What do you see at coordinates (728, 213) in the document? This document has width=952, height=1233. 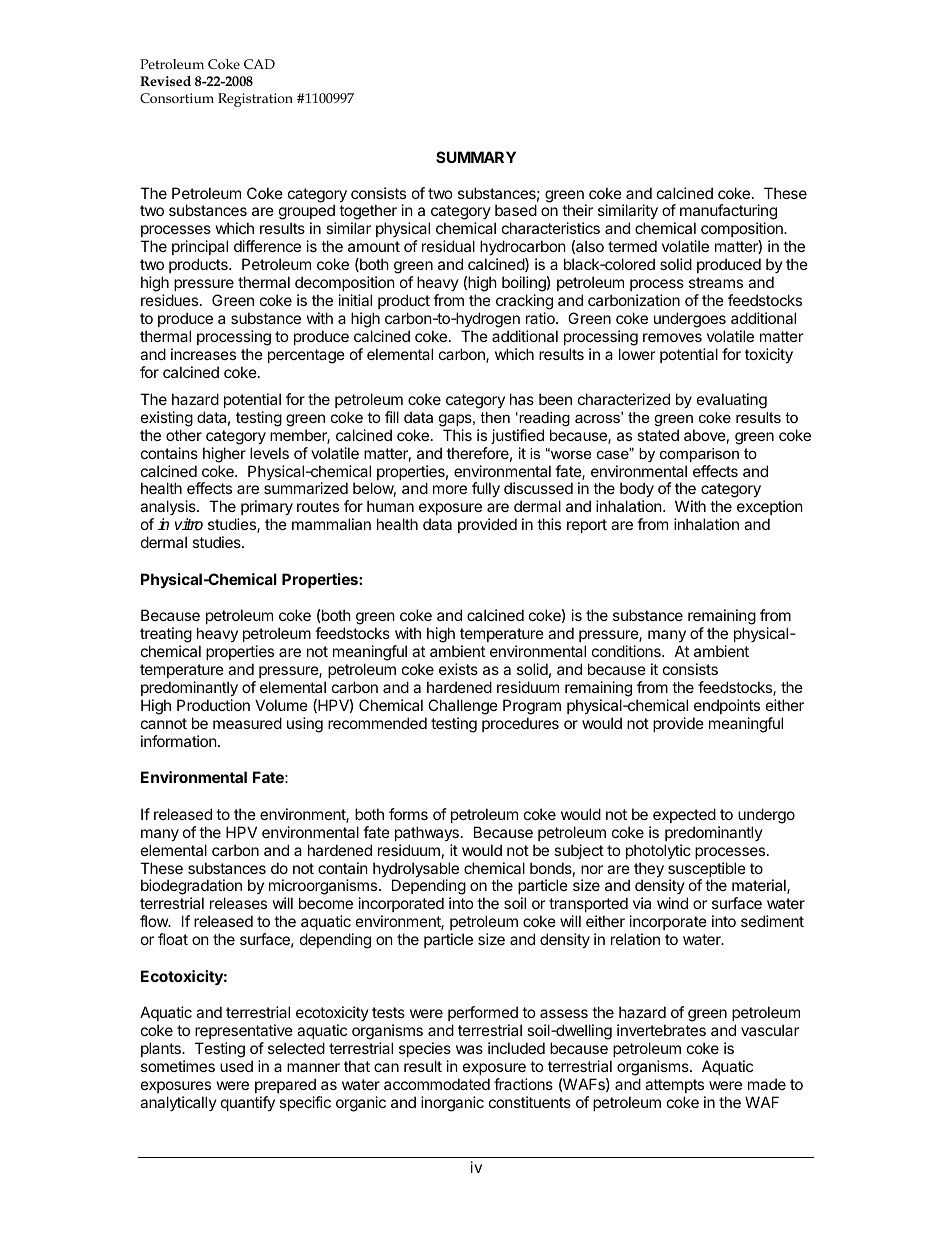 I see `manufacturing` at bounding box center [728, 213].
